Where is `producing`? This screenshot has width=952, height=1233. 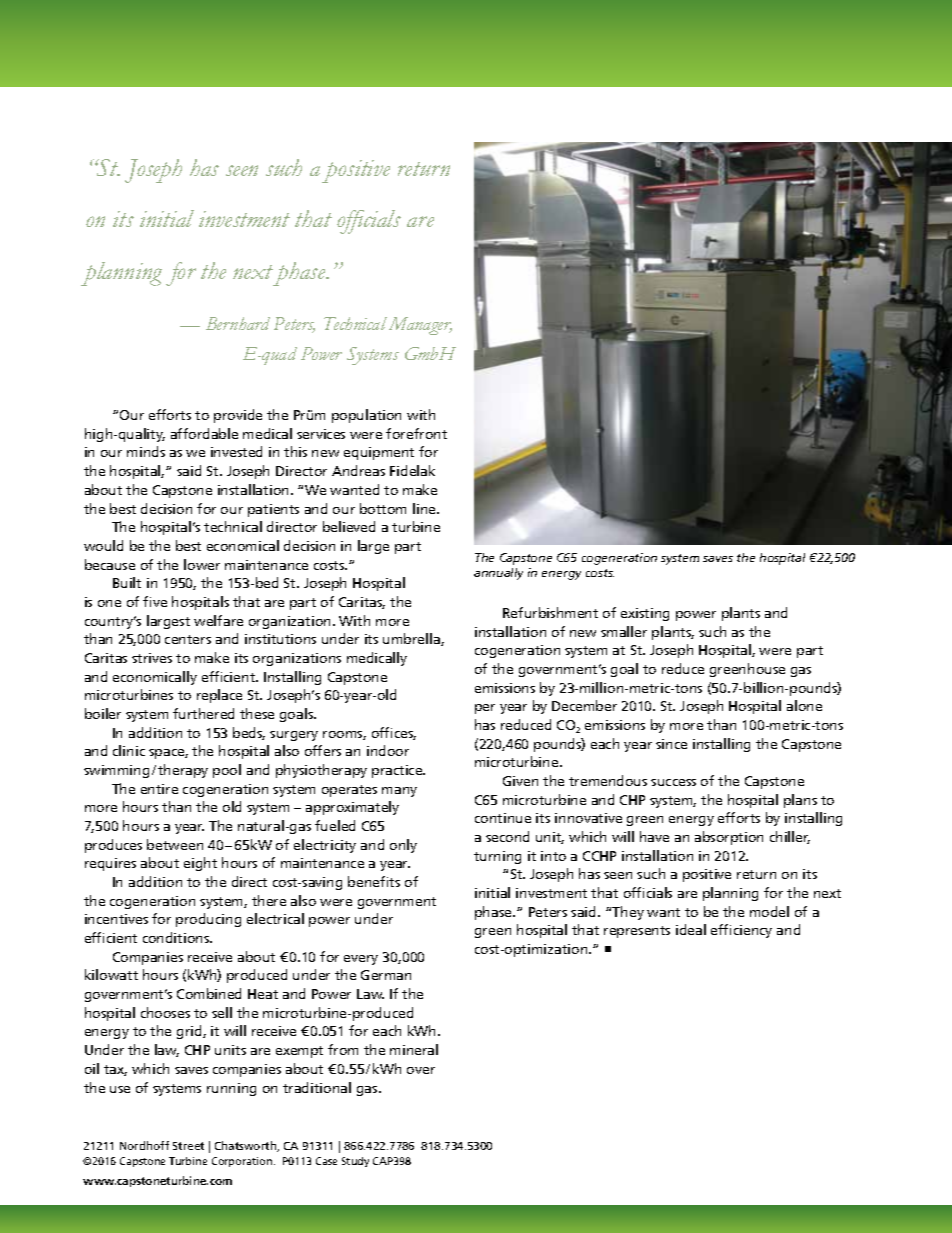
producing is located at coordinates (208, 920).
